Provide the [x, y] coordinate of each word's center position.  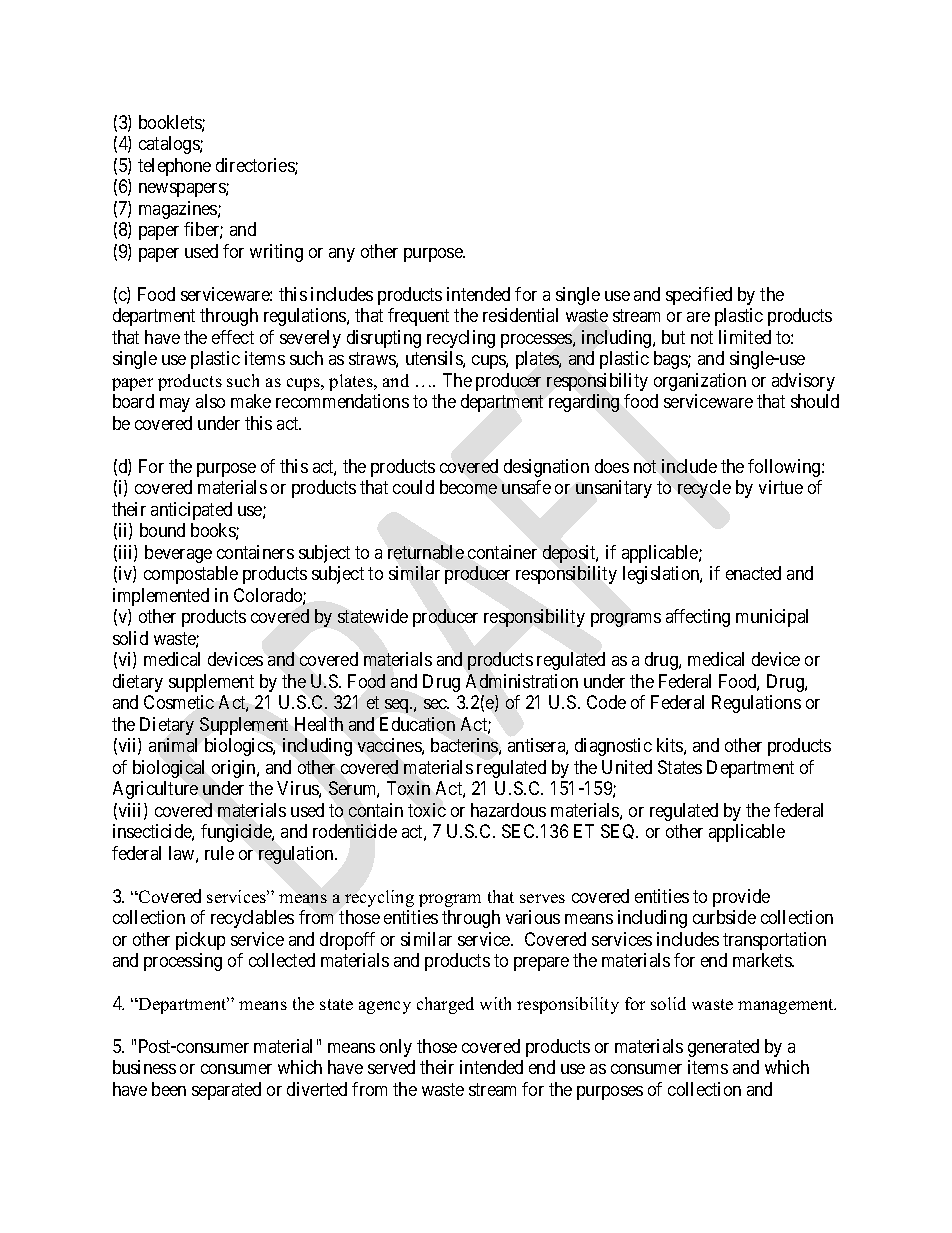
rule [219, 853]
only [396, 1048]
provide [741, 898]
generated [723, 1048]
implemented [161, 597]
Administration [522, 681]
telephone [174, 167]
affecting [698, 618]
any [342, 255]
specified [699, 296]
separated [226, 1091]
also [210, 401]
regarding [584, 403]
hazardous [508, 810]
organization [700, 382]
